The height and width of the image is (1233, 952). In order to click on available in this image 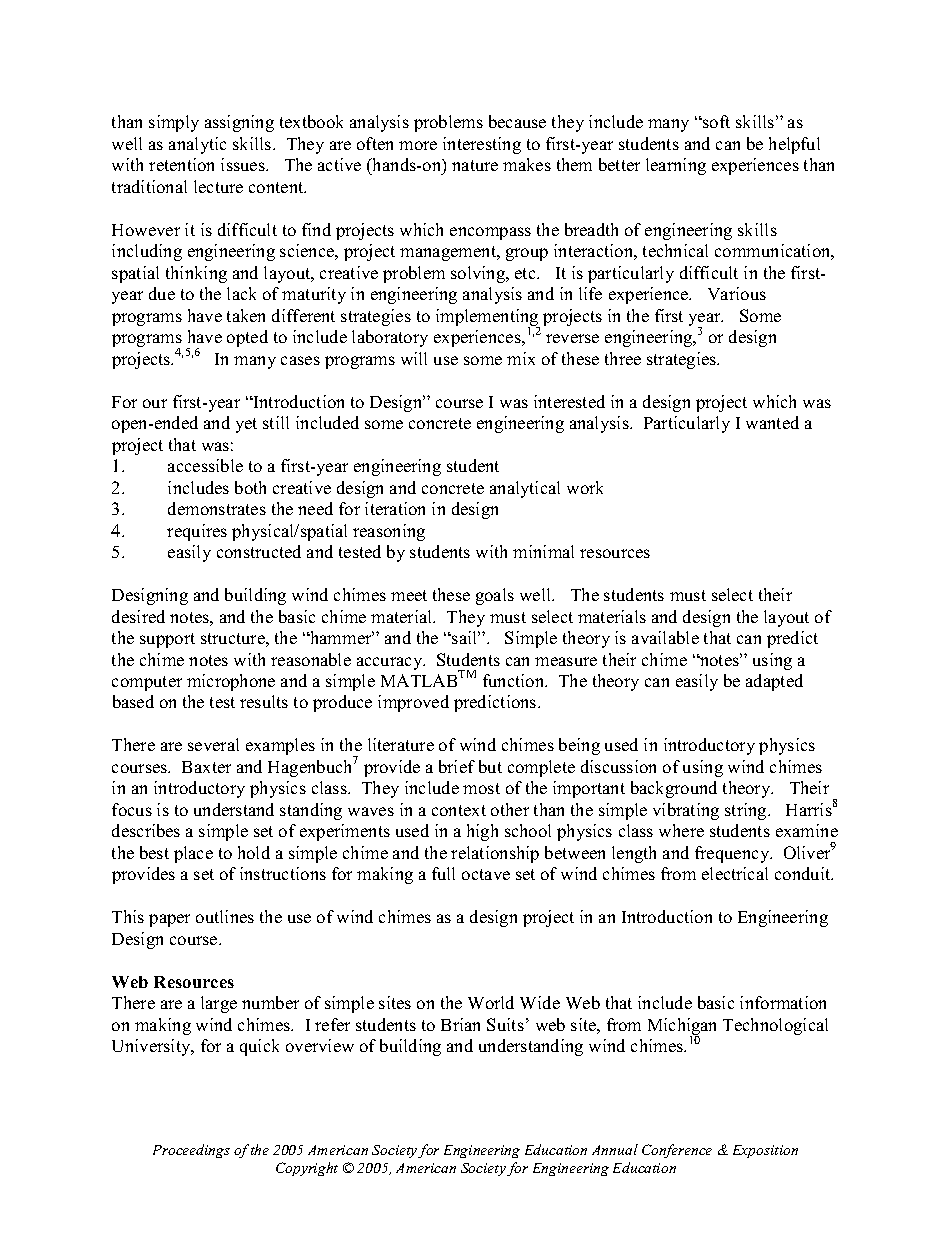, I will do `click(665, 637)`.
